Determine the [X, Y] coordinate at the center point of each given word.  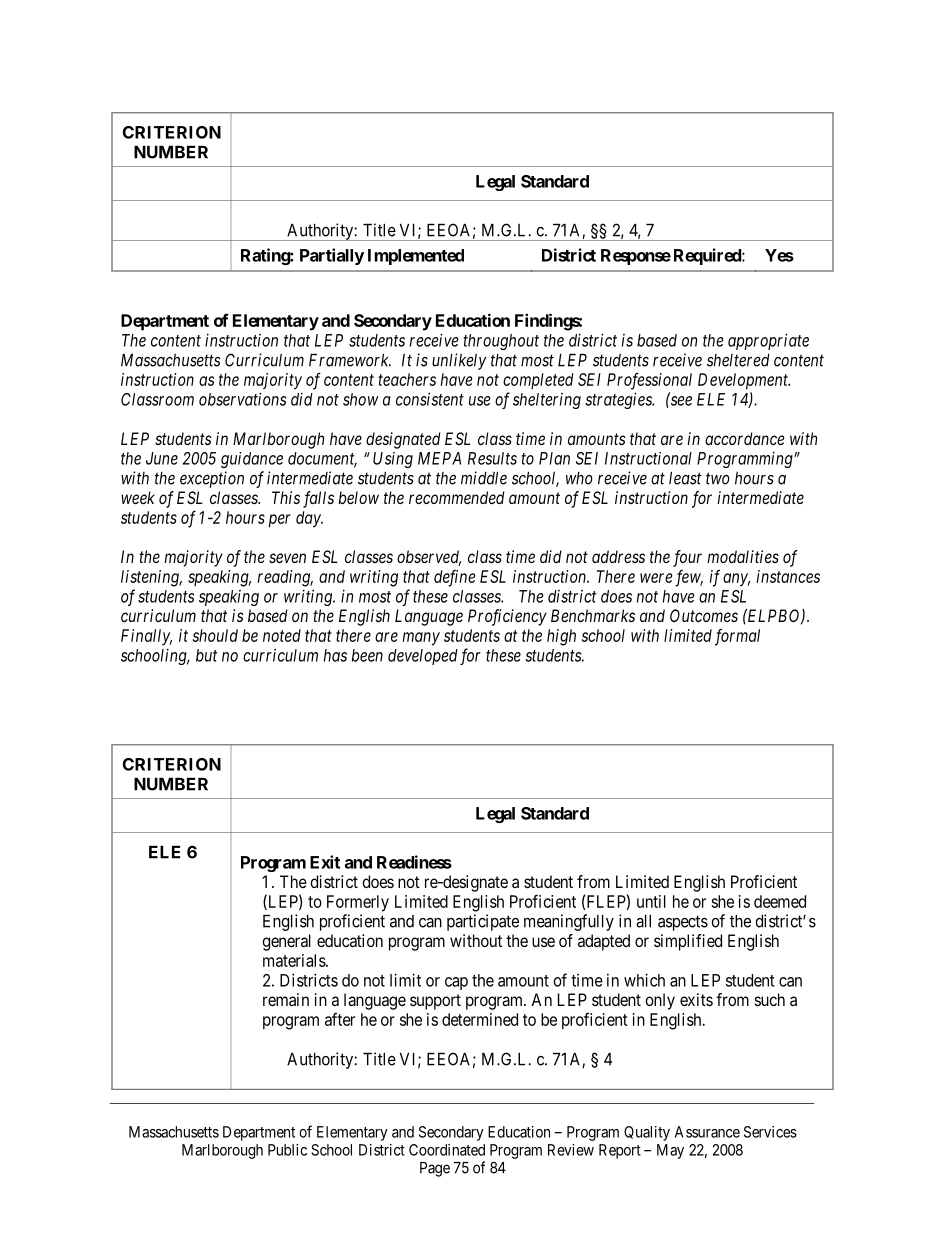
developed [423, 657]
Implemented [416, 257]
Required [708, 256]
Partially [332, 256]
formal [737, 637]
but [206, 655]
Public [287, 1150]
